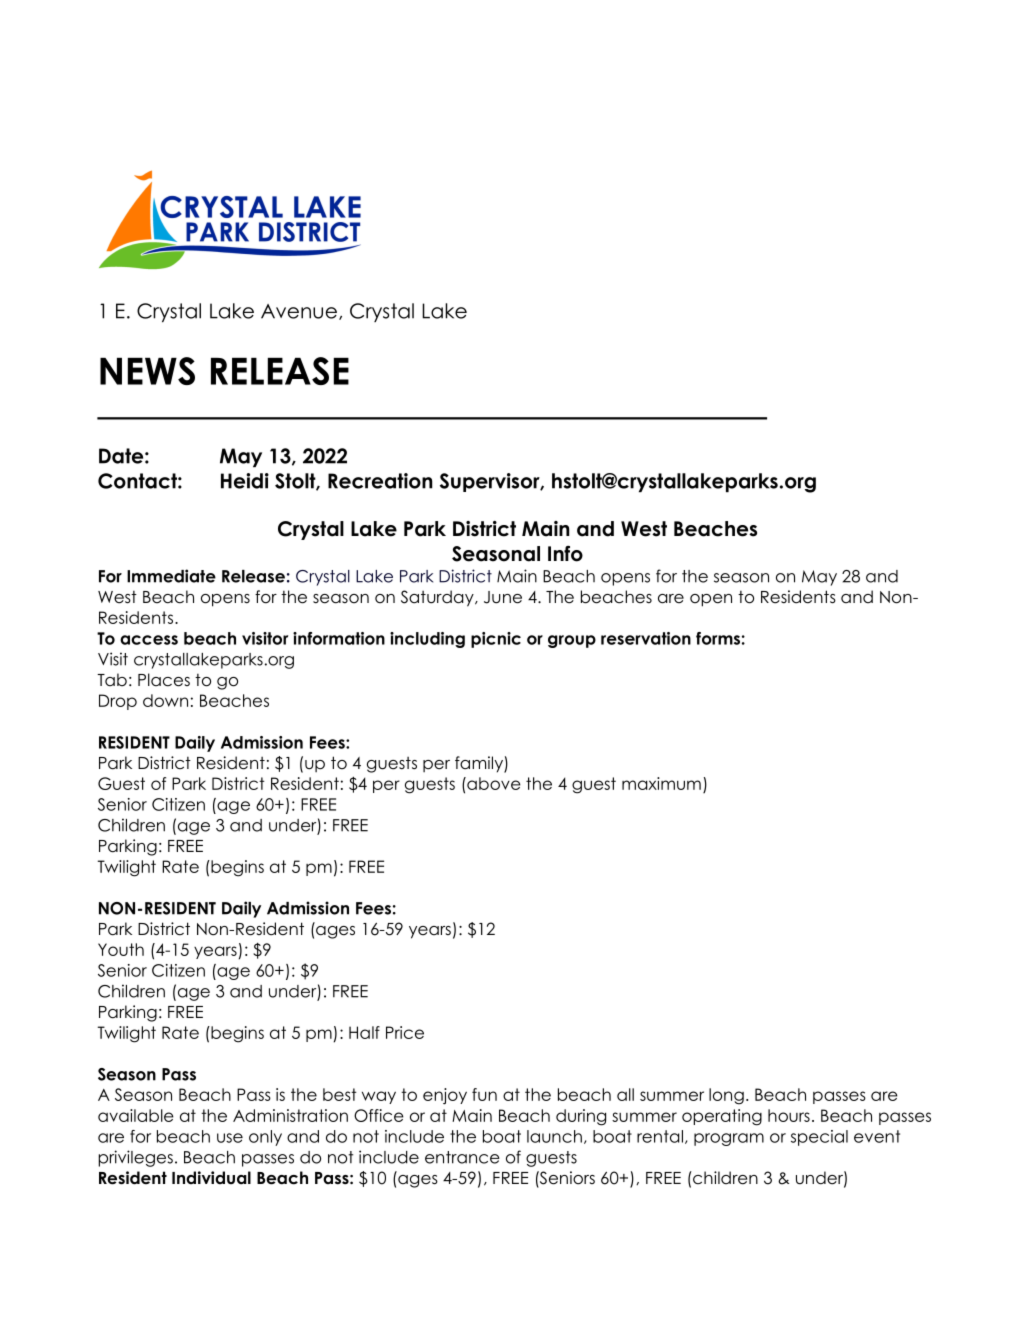 Image resolution: width=1035 pixels, height=1340 pixels. Describe the element at coordinates (718, 638) in the screenshot. I see `forms` at that location.
